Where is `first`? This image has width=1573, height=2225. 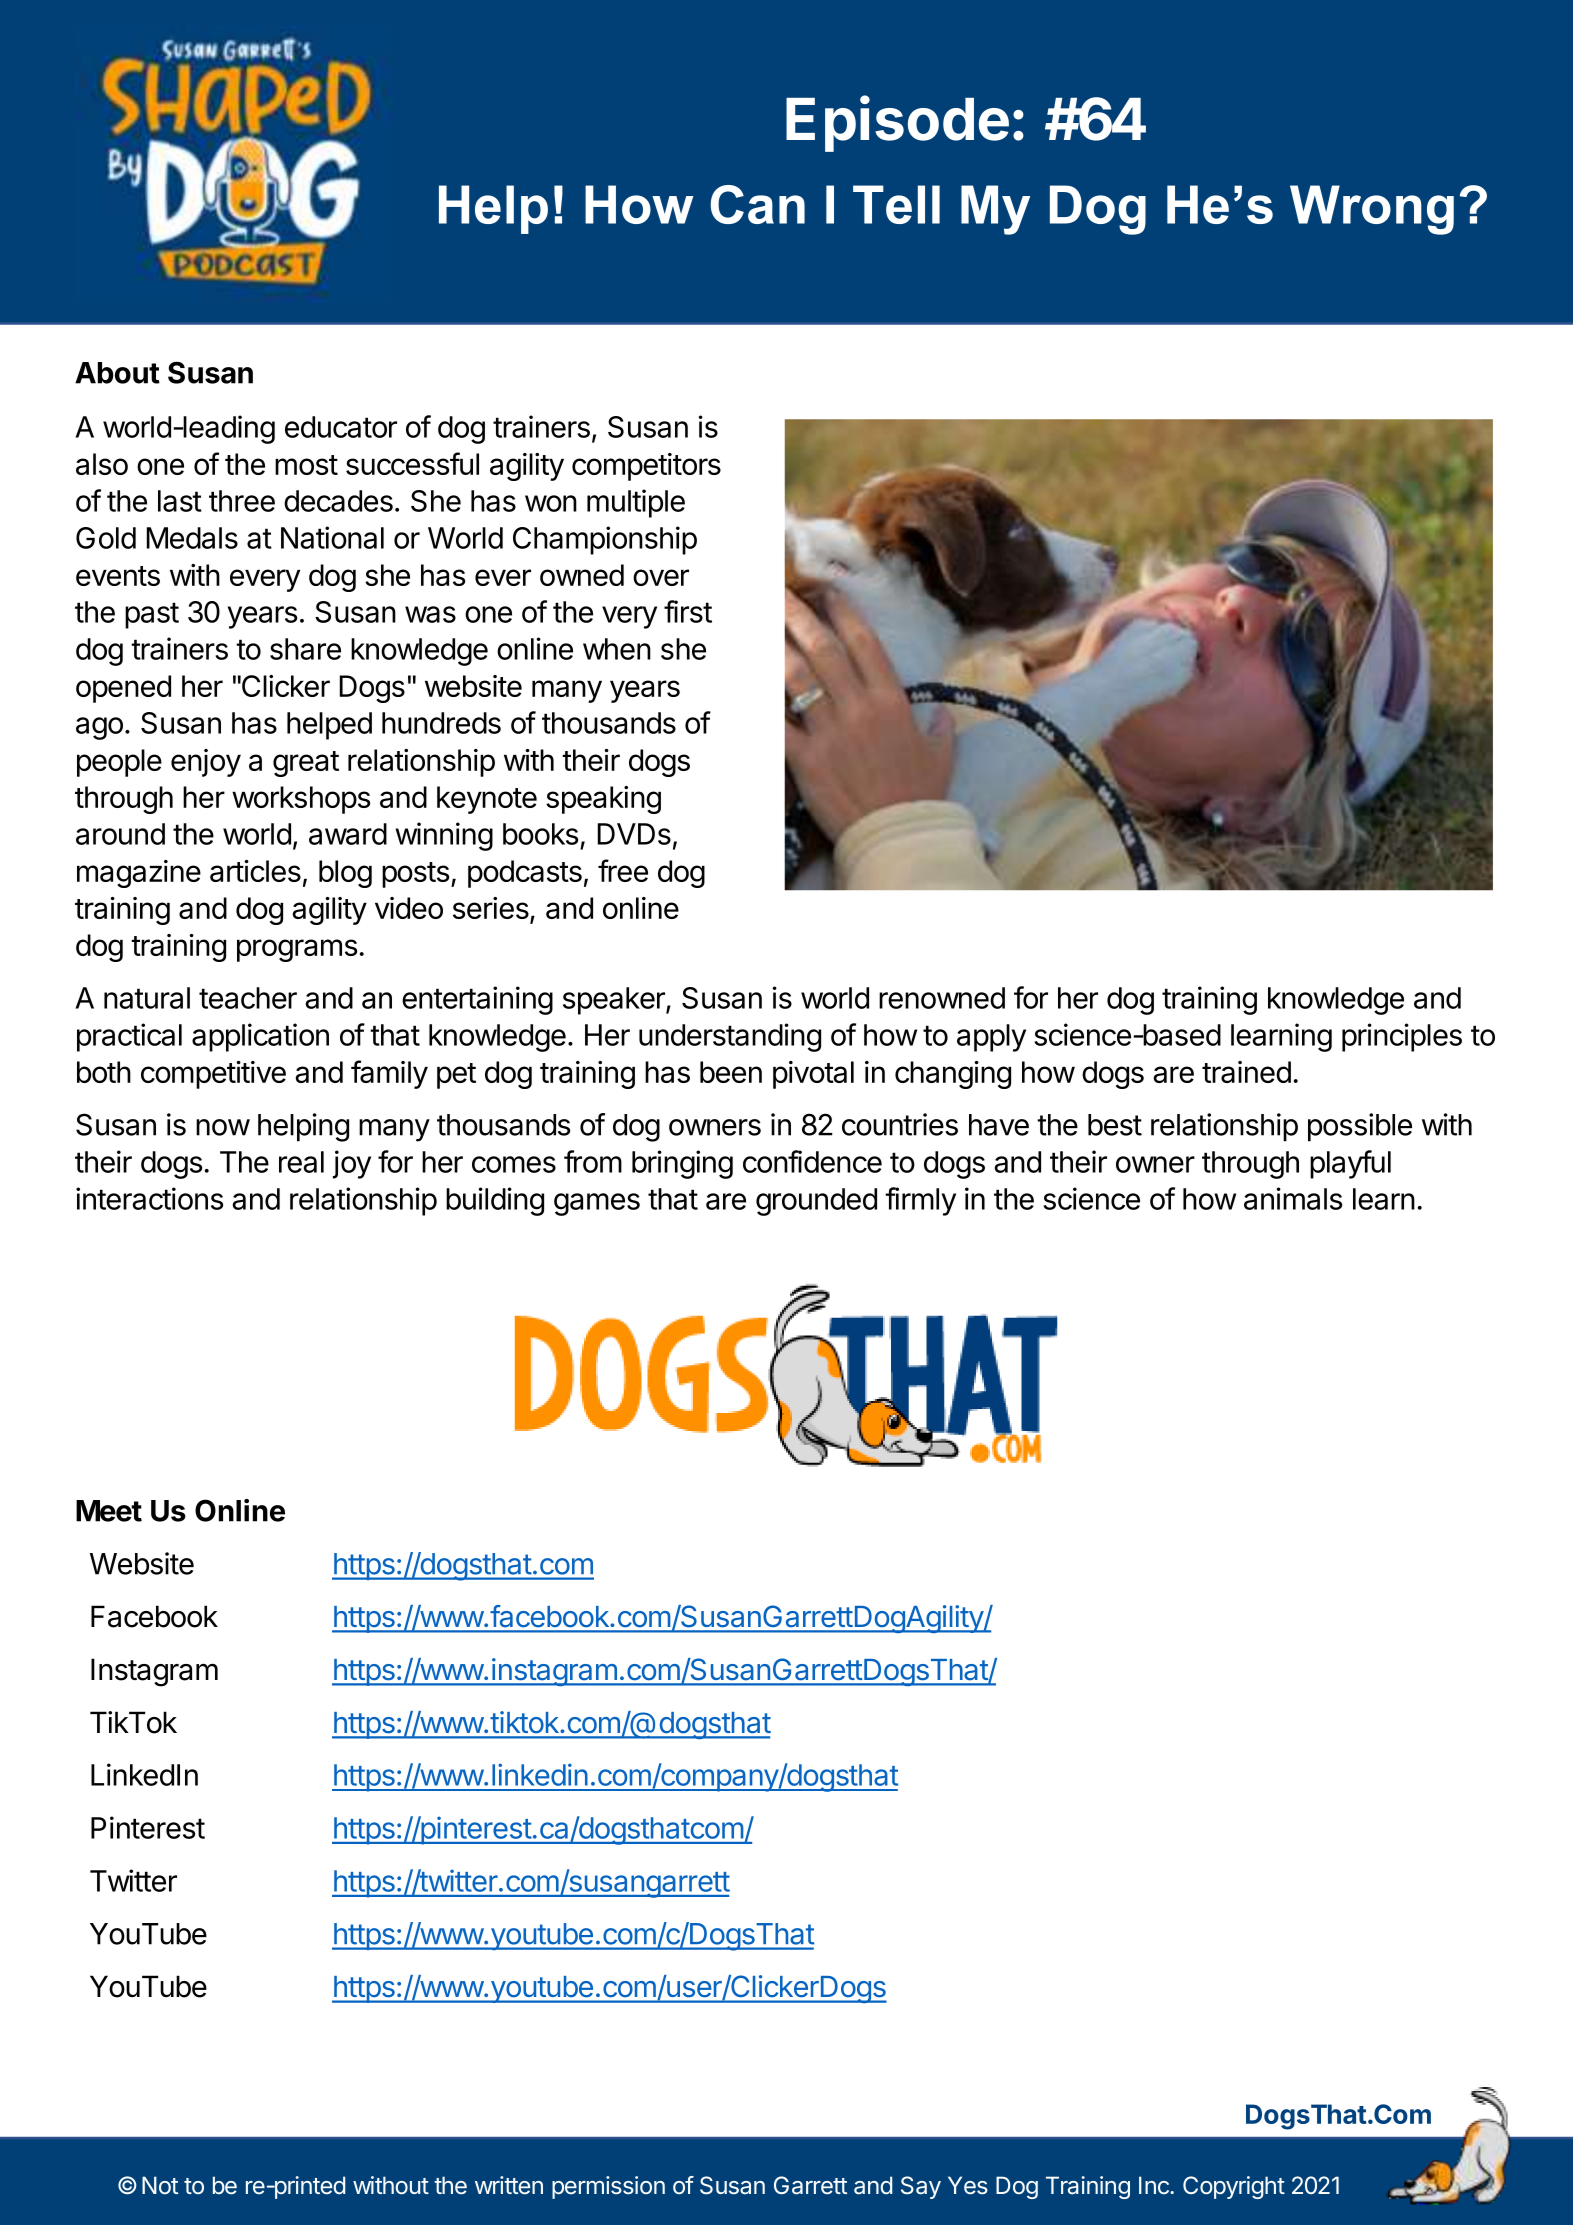 first is located at coordinates (688, 611).
